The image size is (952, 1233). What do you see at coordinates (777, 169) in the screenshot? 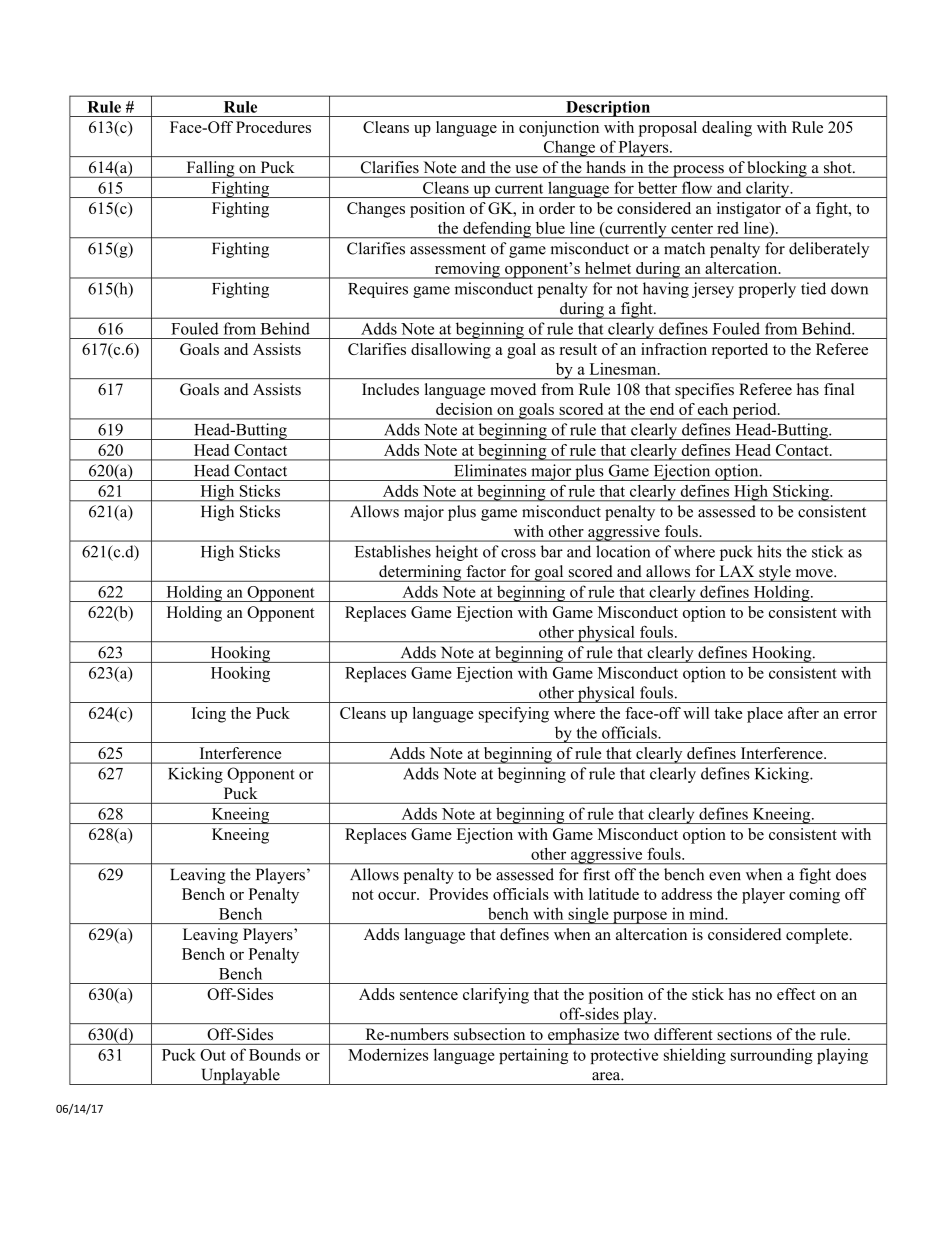
I see `blocking` at bounding box center [777, 169].
